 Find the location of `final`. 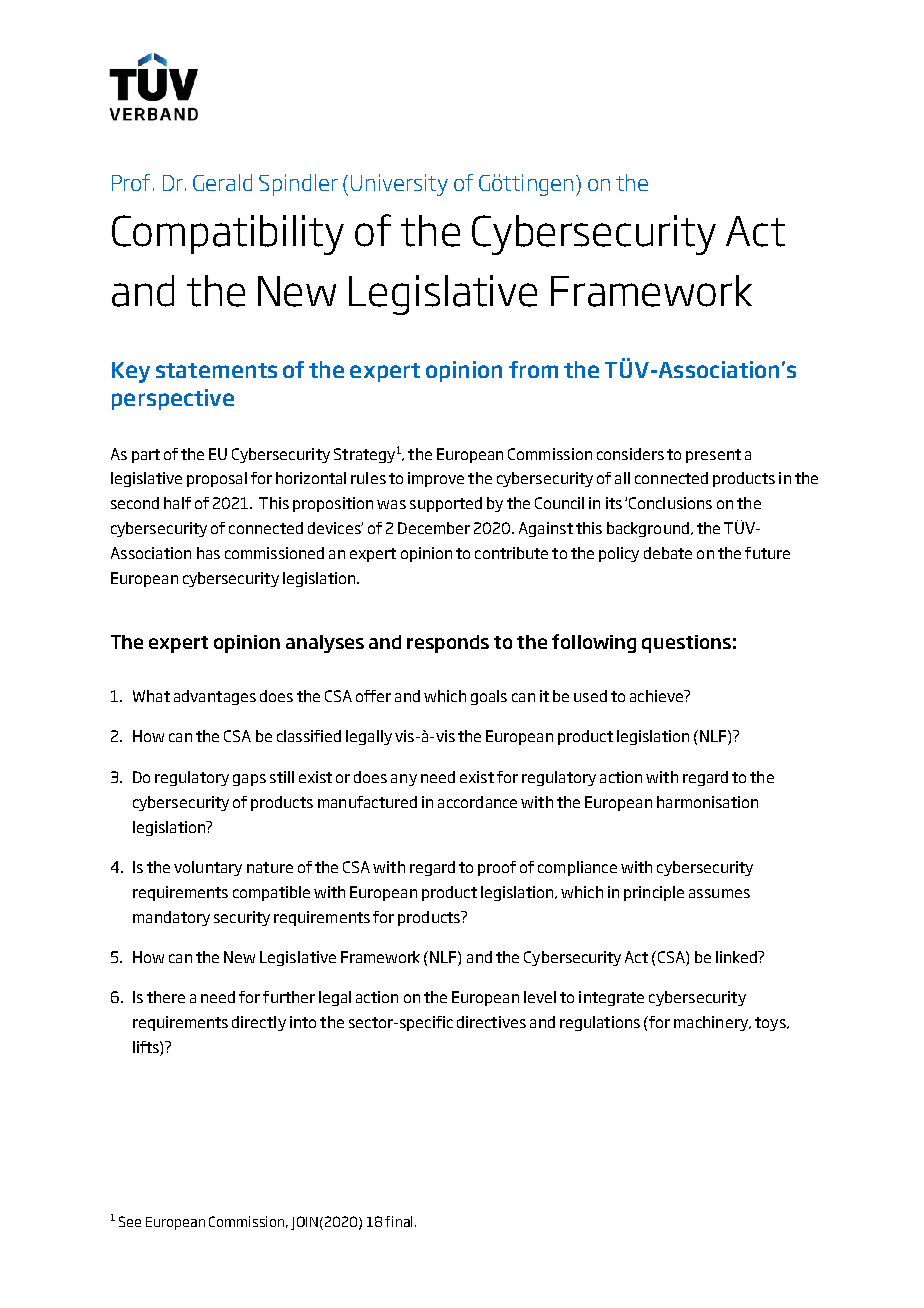

final is located at coordinates (400, 1221).
